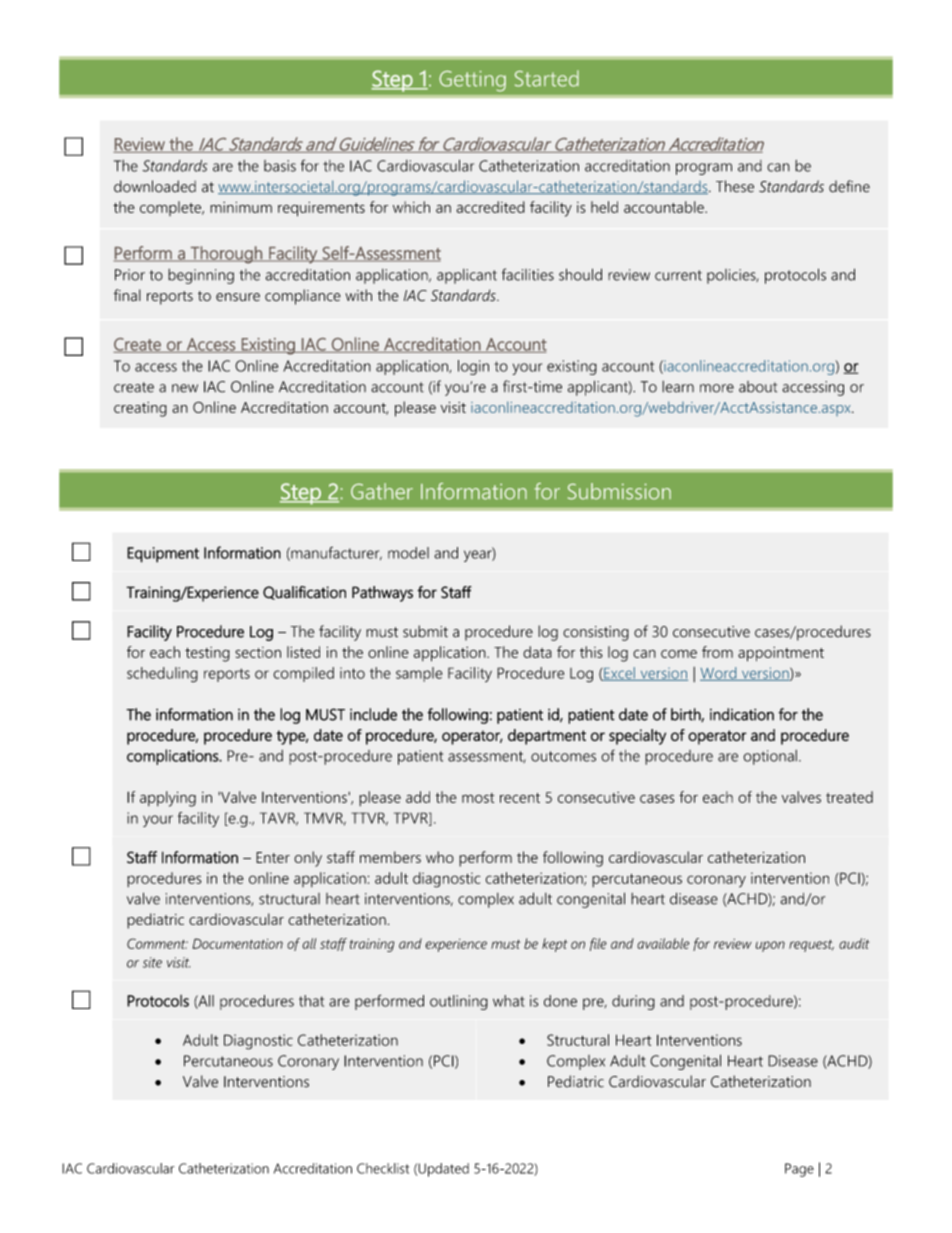  I want to click on Getting, so click(472, 81).
